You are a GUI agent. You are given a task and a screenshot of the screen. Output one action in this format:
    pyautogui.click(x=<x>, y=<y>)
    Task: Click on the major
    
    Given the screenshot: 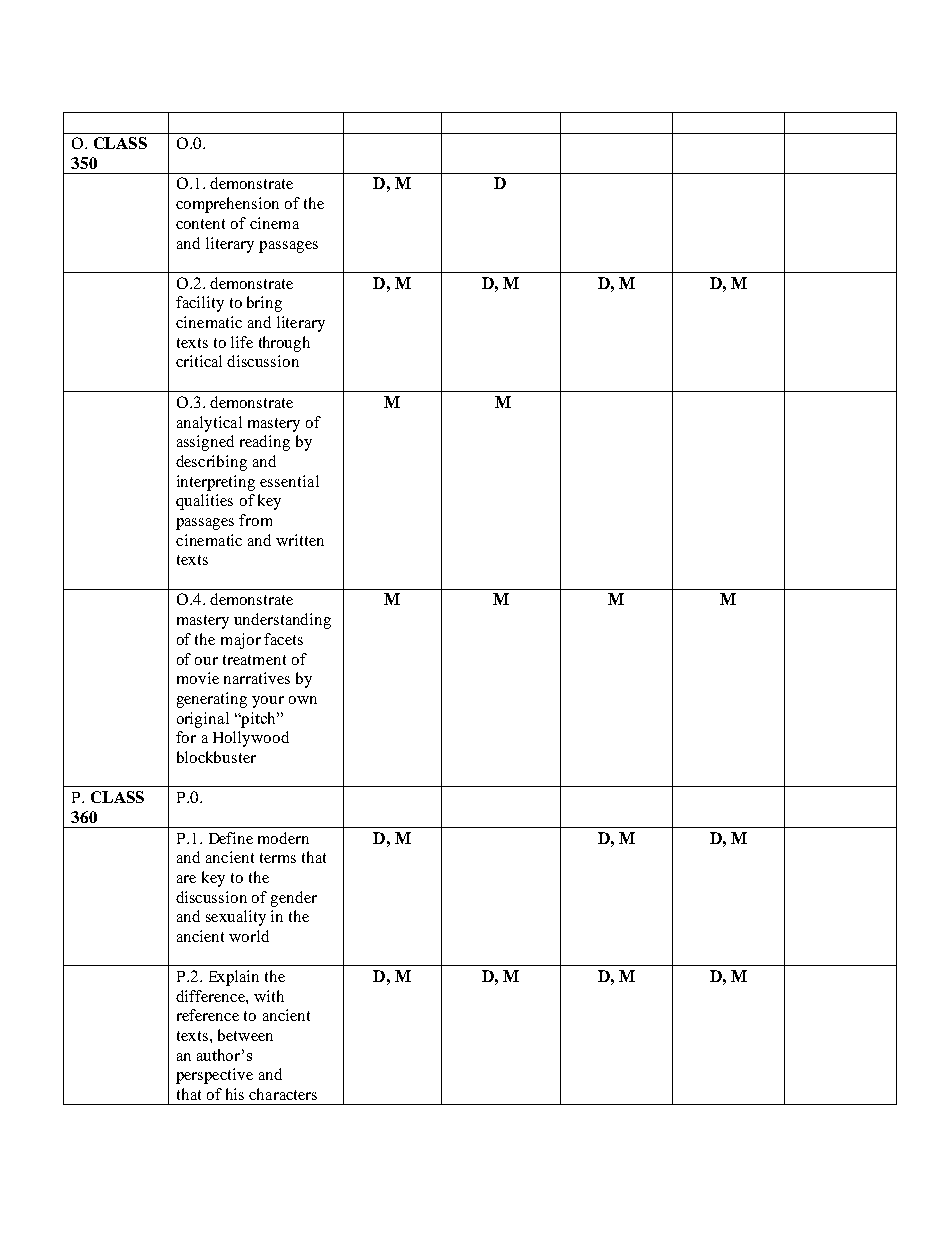 What is the action you would take?
    pyautogui.click(x=241, y=641)
